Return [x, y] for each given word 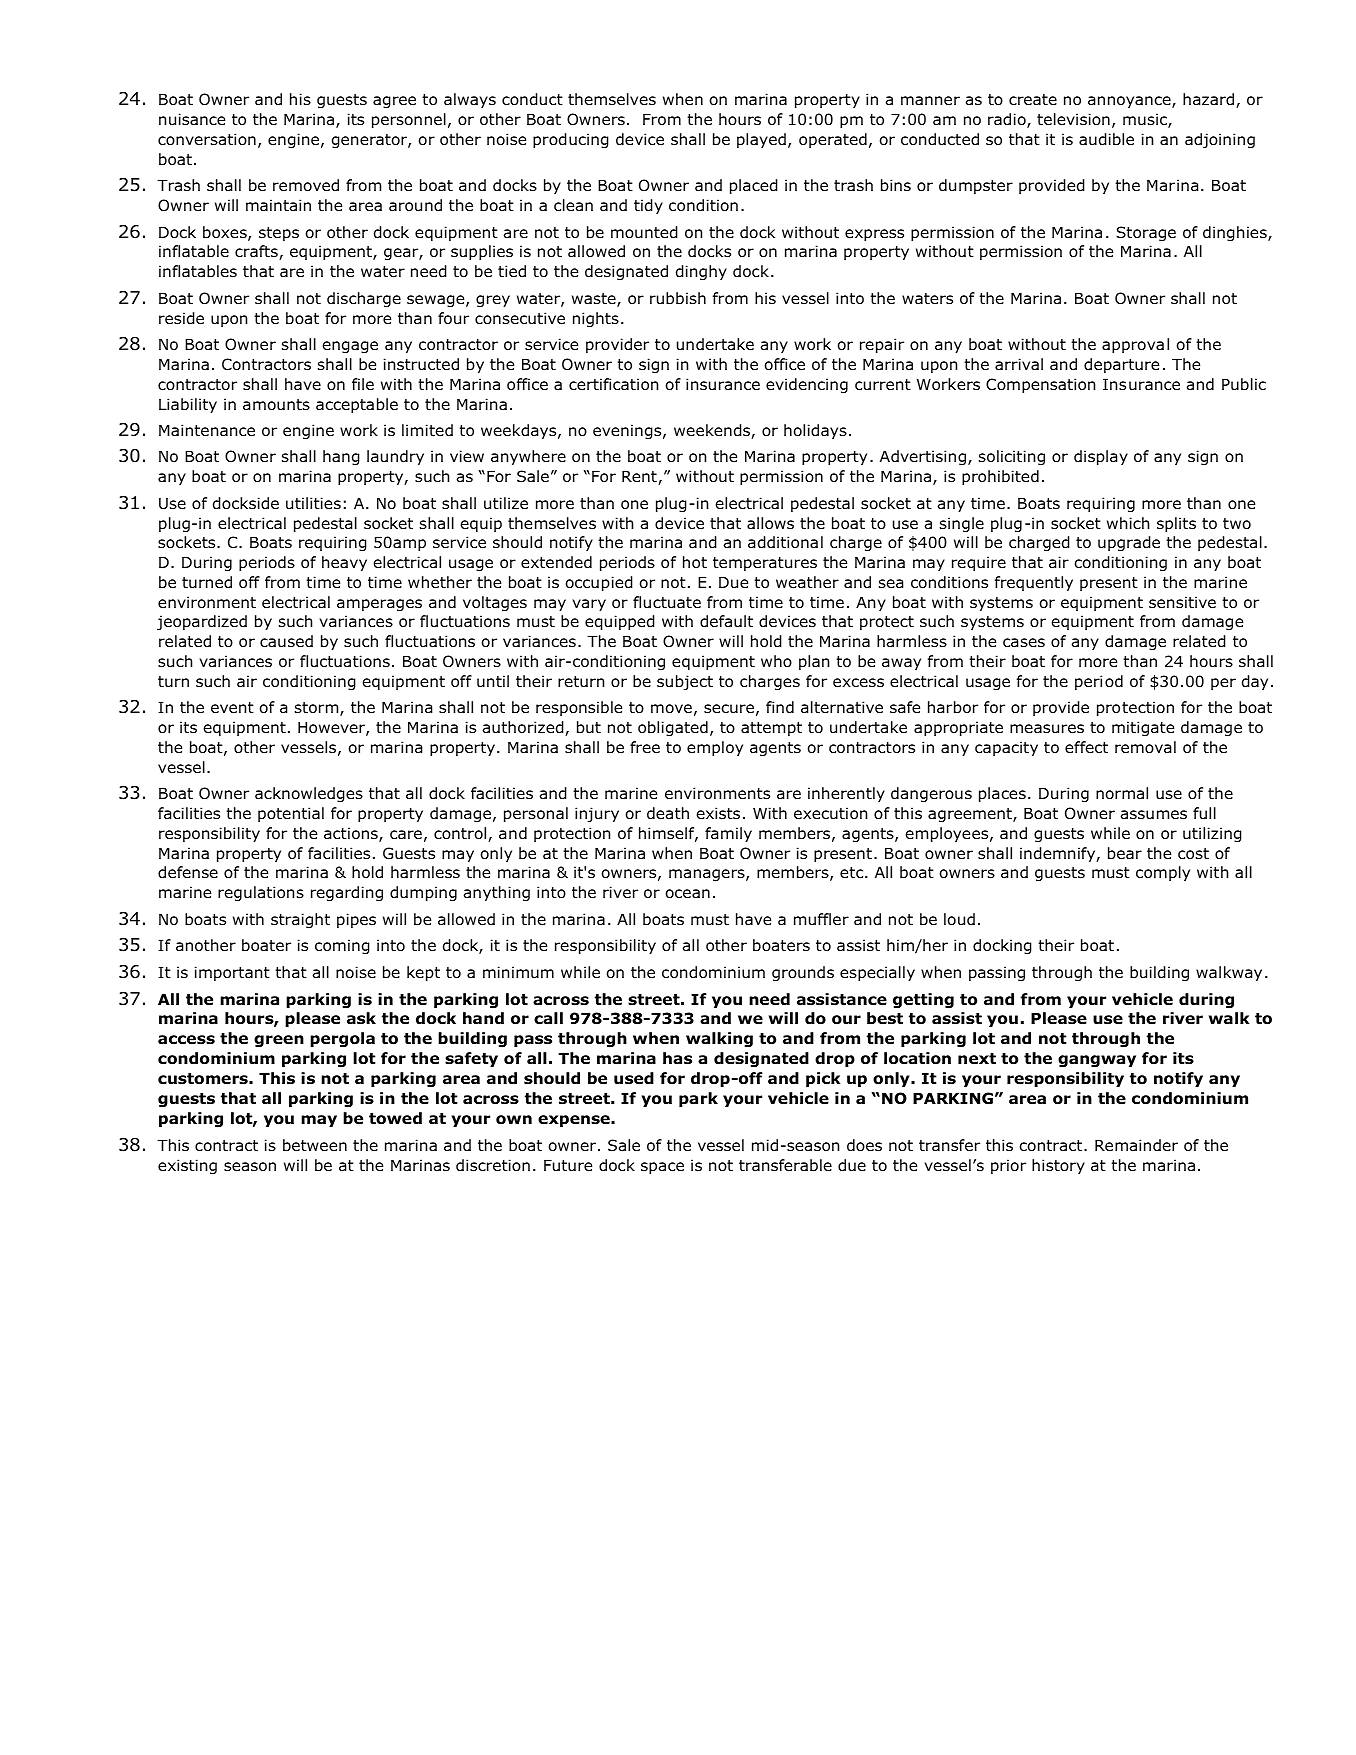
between [315, 1145]
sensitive [1182, 602]
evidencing [807, 385]
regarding [347, 893]
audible [1106, 139]
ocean [688, 894]
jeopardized [202, 622]
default [726, 621]
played [761, 140]
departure [1121, 365]
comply [1163, 873]
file [363, 384]
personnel [409, 120]
